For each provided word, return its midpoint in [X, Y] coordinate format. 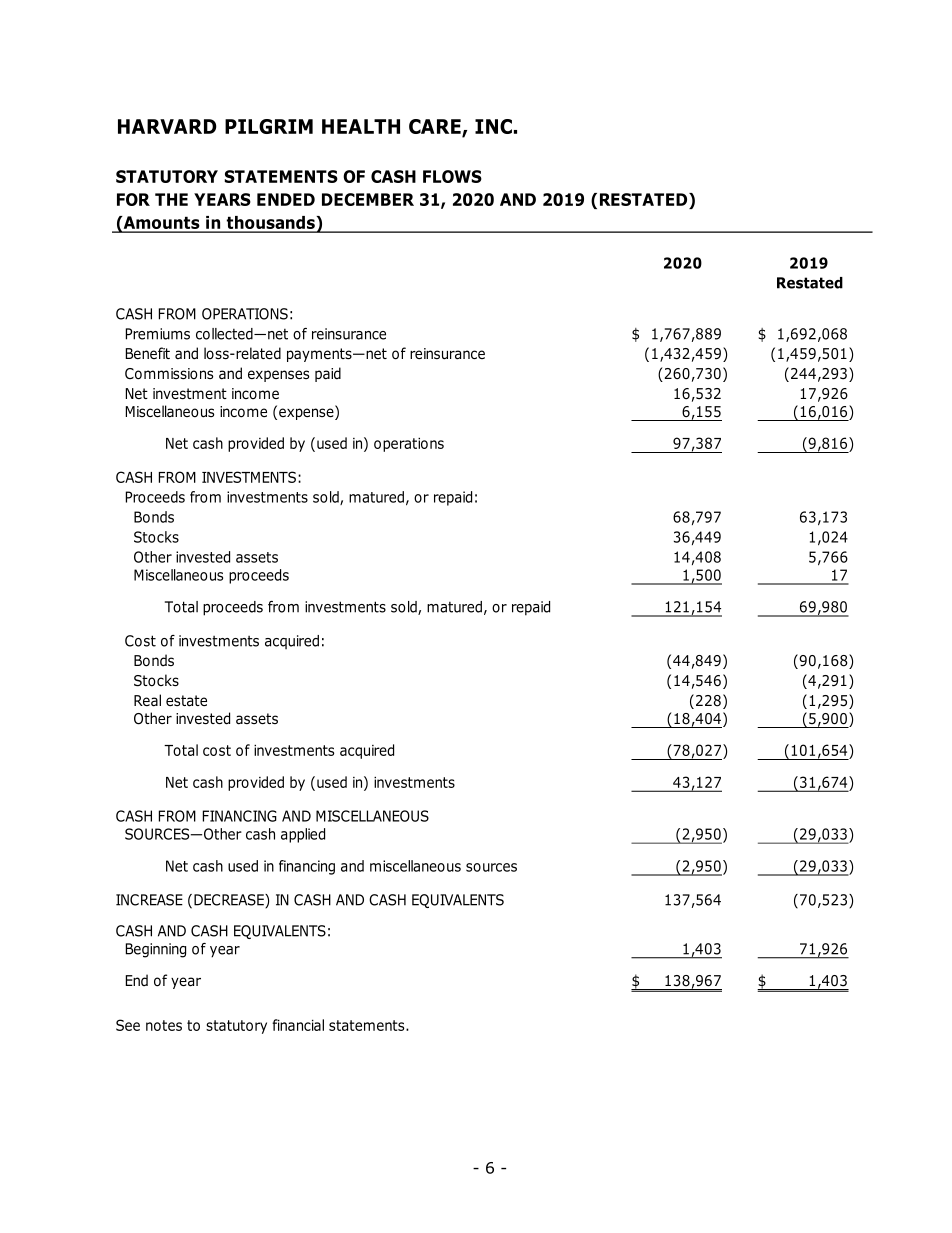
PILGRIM [269, 126]
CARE [436, 128]
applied [303, 835]
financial [298, 1025]
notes [164, 1025]
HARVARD [167, 126]
